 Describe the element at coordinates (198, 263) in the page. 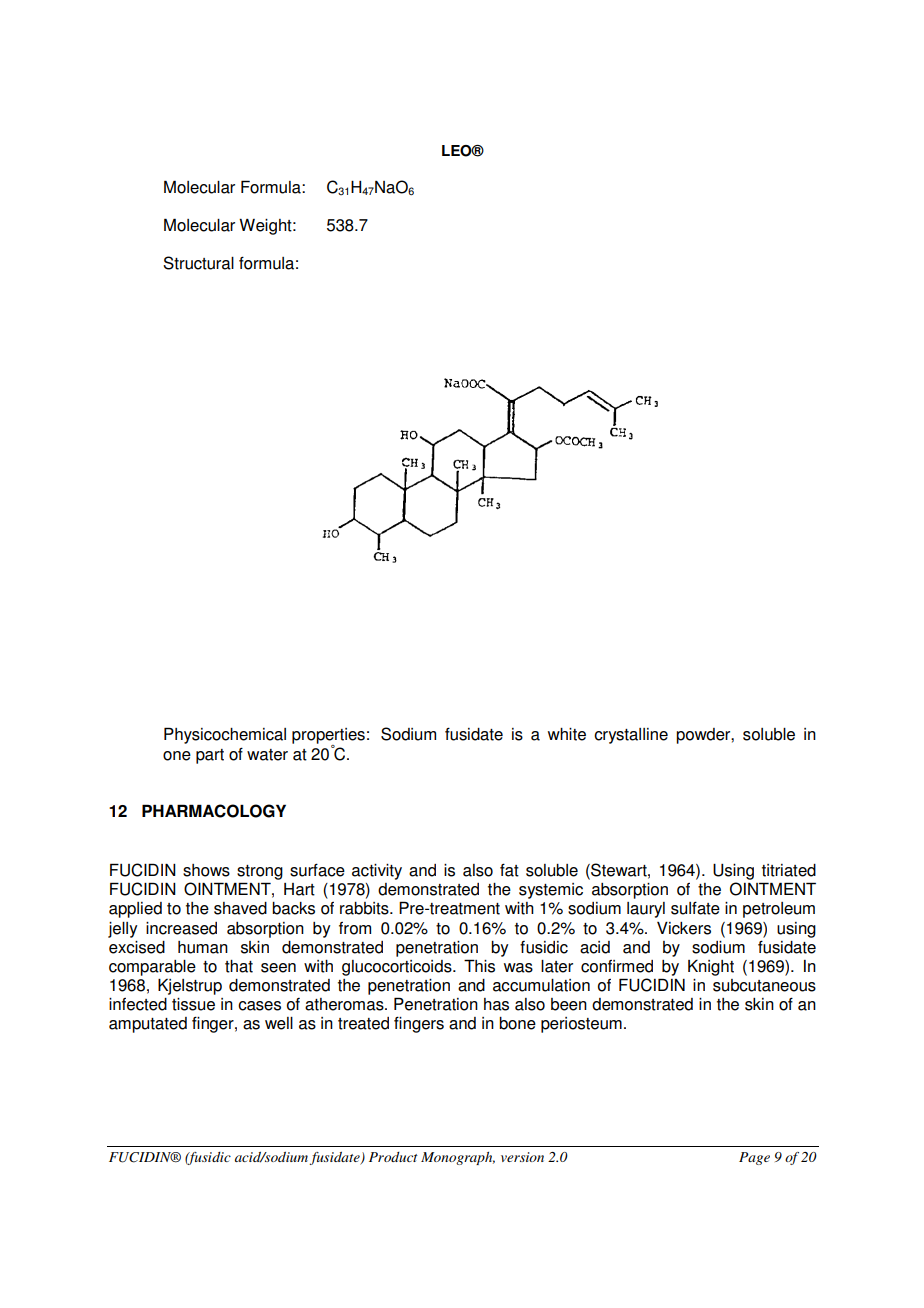

I see `Structural` at that location.
